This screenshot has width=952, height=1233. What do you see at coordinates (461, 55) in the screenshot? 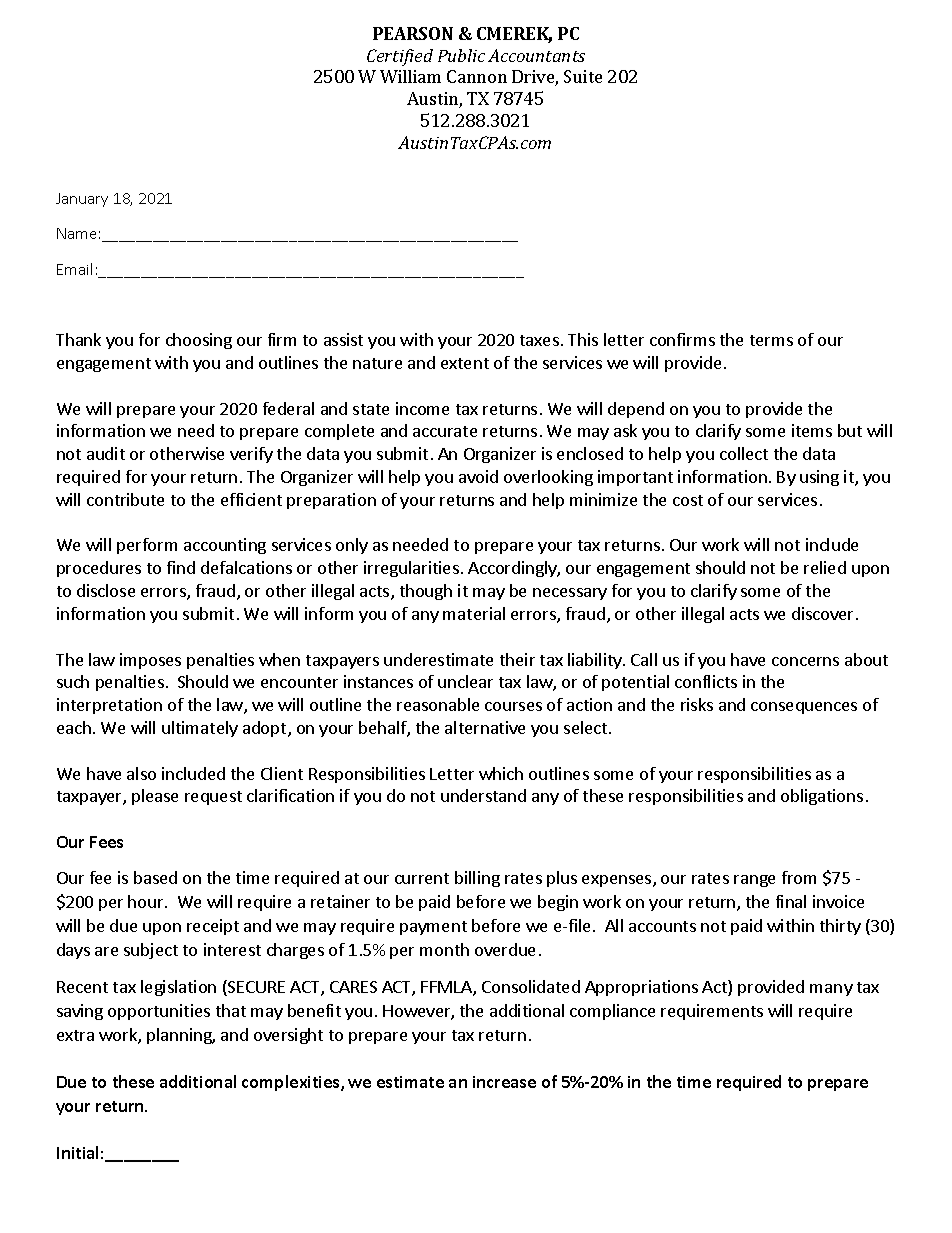
I see `Public` at bounding box center [461, 55].
